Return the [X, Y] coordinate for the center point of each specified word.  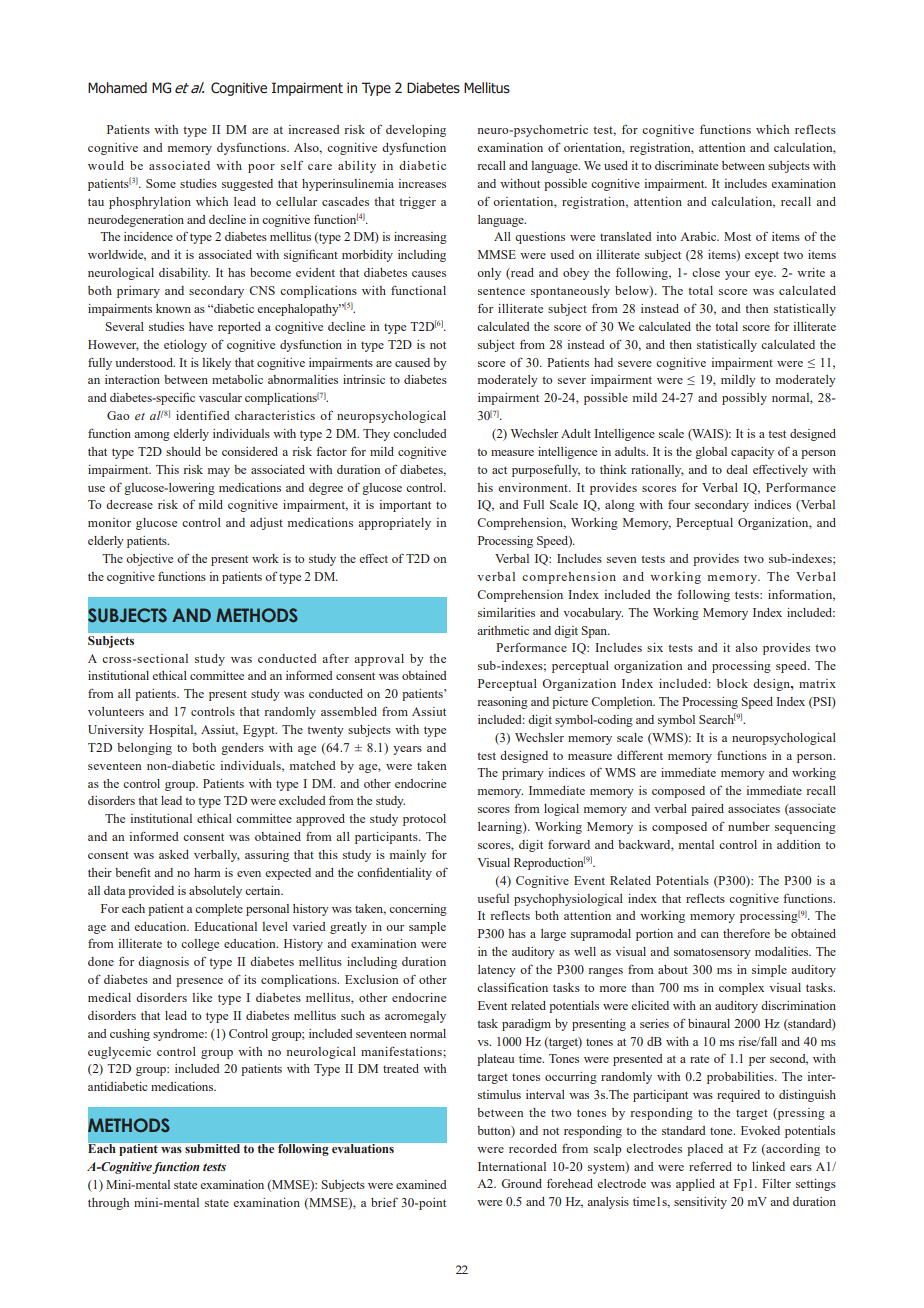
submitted [212, 1148]
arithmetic [503, 630]
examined [421, 1184]
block [732, 683]
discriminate [686, 165]
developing [416, 131]
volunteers [116, 711]
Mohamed [117, 87]
